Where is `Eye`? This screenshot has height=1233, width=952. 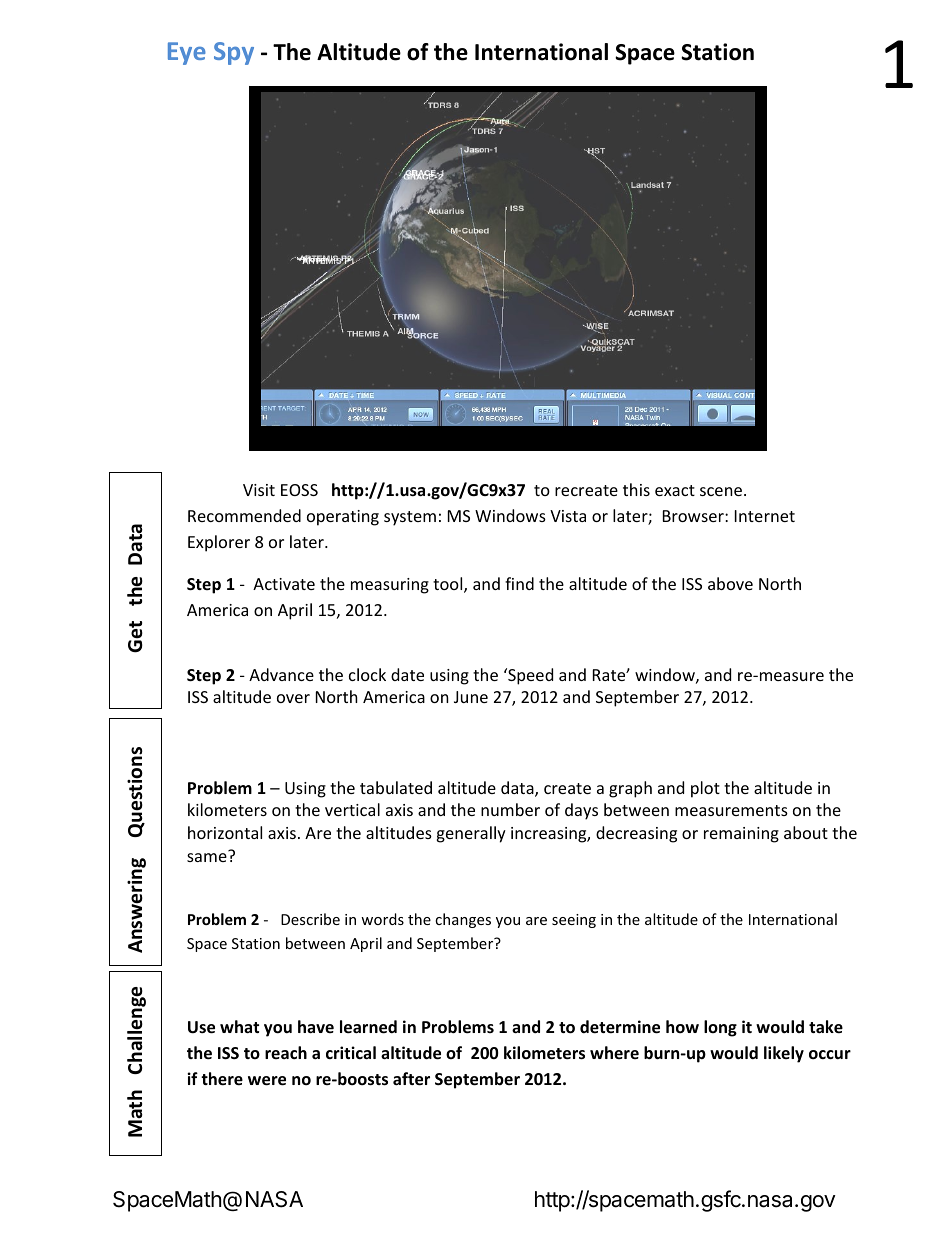
Eye is located at coordinates (187, 53).
